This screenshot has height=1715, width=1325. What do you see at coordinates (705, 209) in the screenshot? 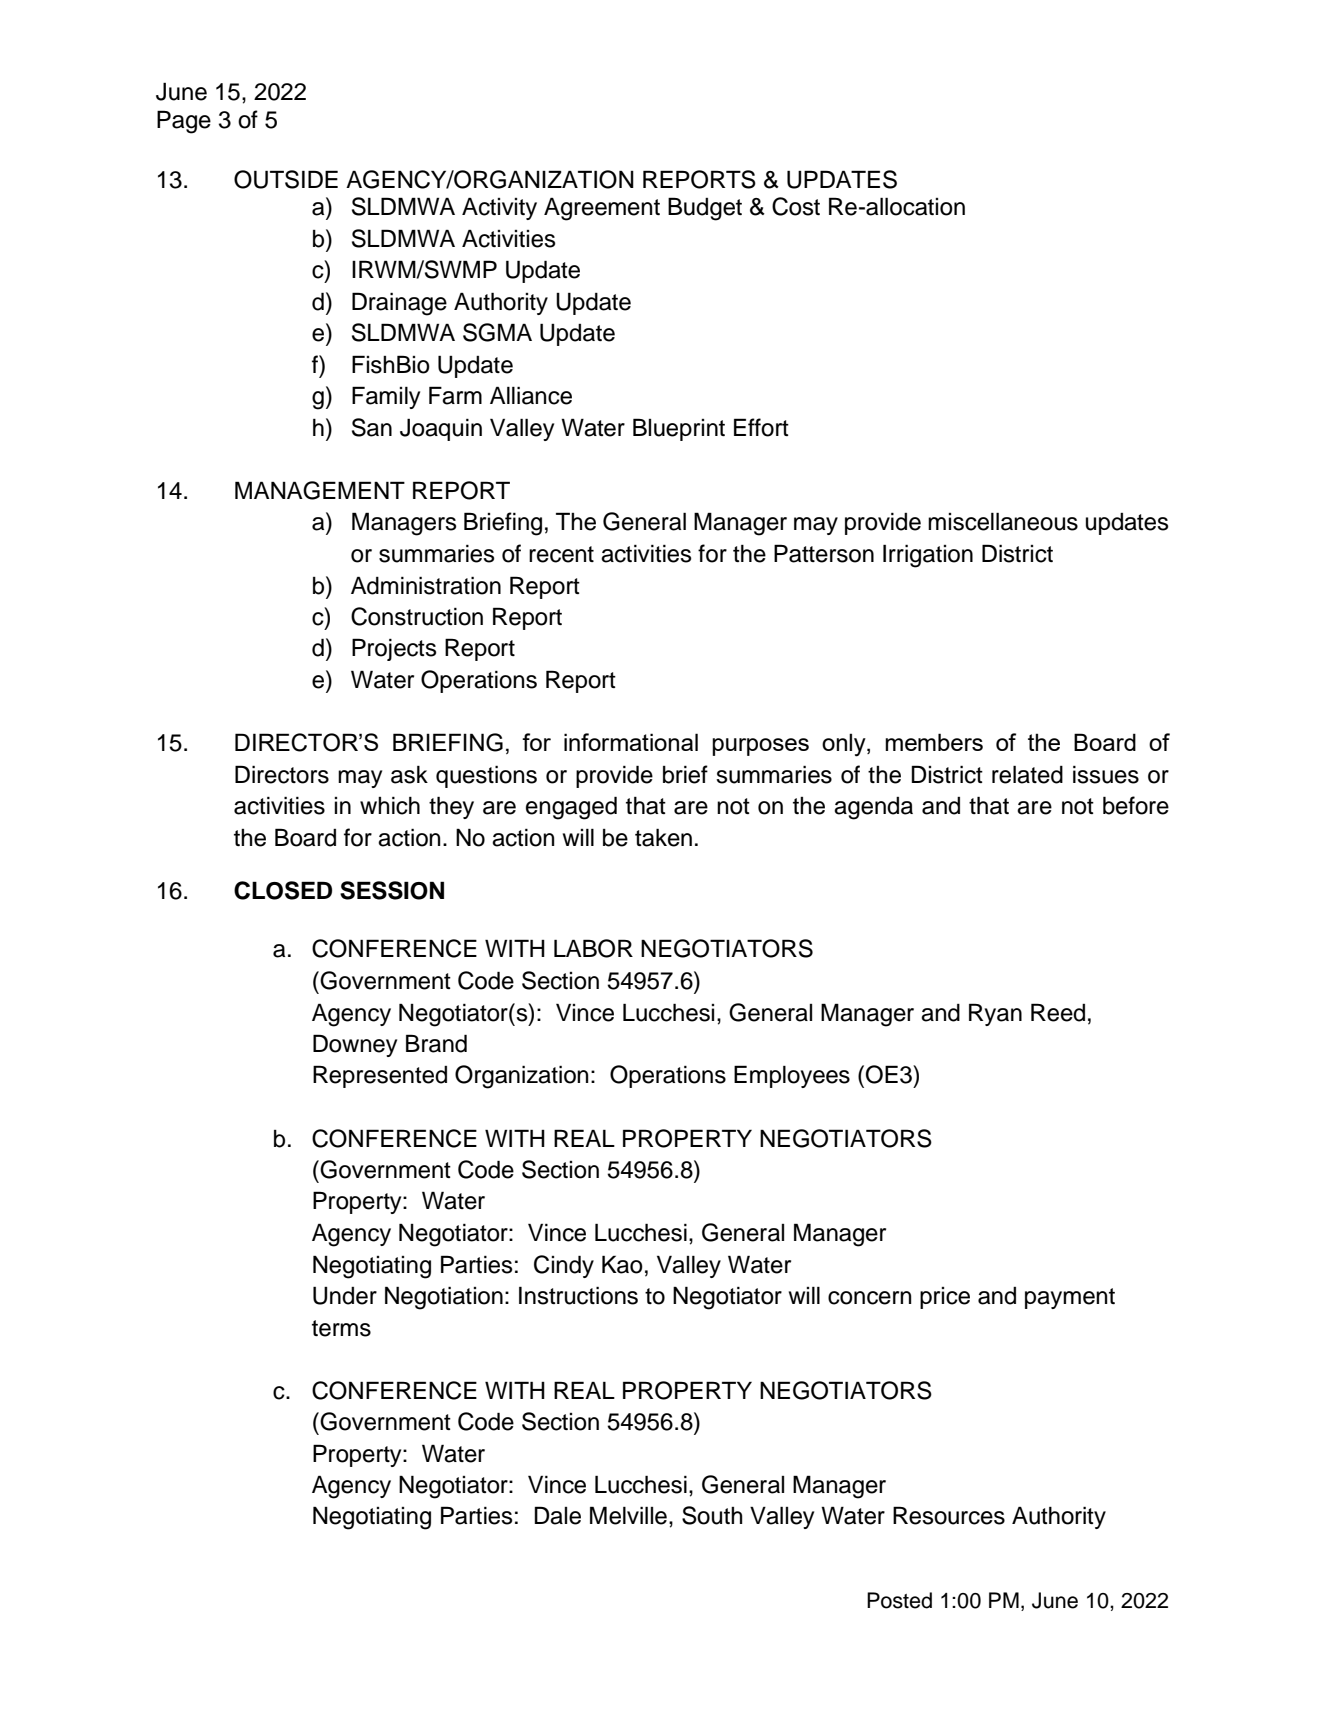
I see `Budget` at bounding box center [705, 209].
